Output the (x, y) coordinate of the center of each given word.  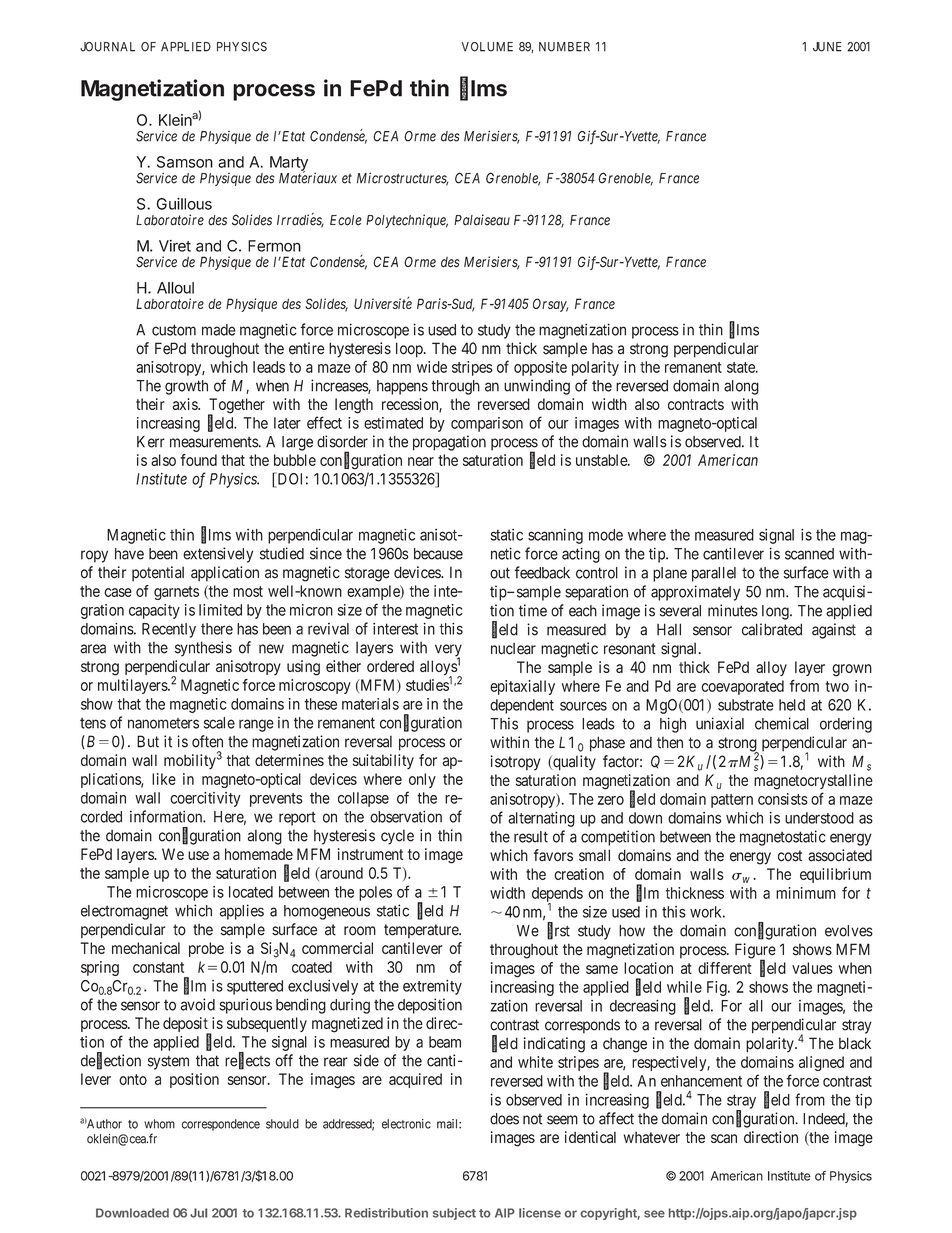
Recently (169, 630)
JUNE (827, 47)
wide (432, 367)
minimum (806, 893)
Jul (198, 1213)
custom (174, 330)
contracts (696, 404)
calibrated (772, 629)
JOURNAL (107, 47)
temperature (422, 931)
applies (242, 912)
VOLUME (487, 47)
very (448, 651)
